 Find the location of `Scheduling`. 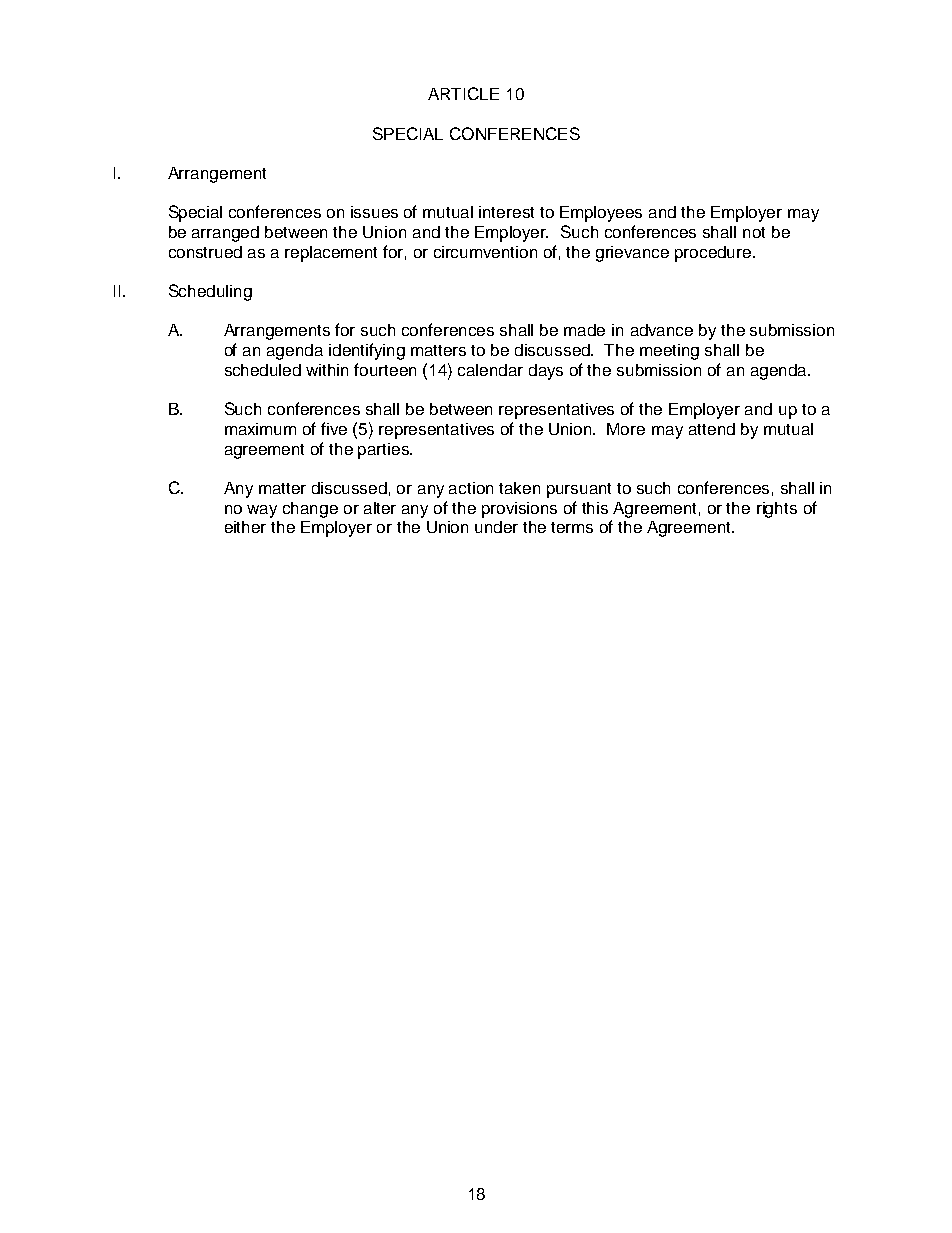

Scheduling is located at coordinates (210, 292).
